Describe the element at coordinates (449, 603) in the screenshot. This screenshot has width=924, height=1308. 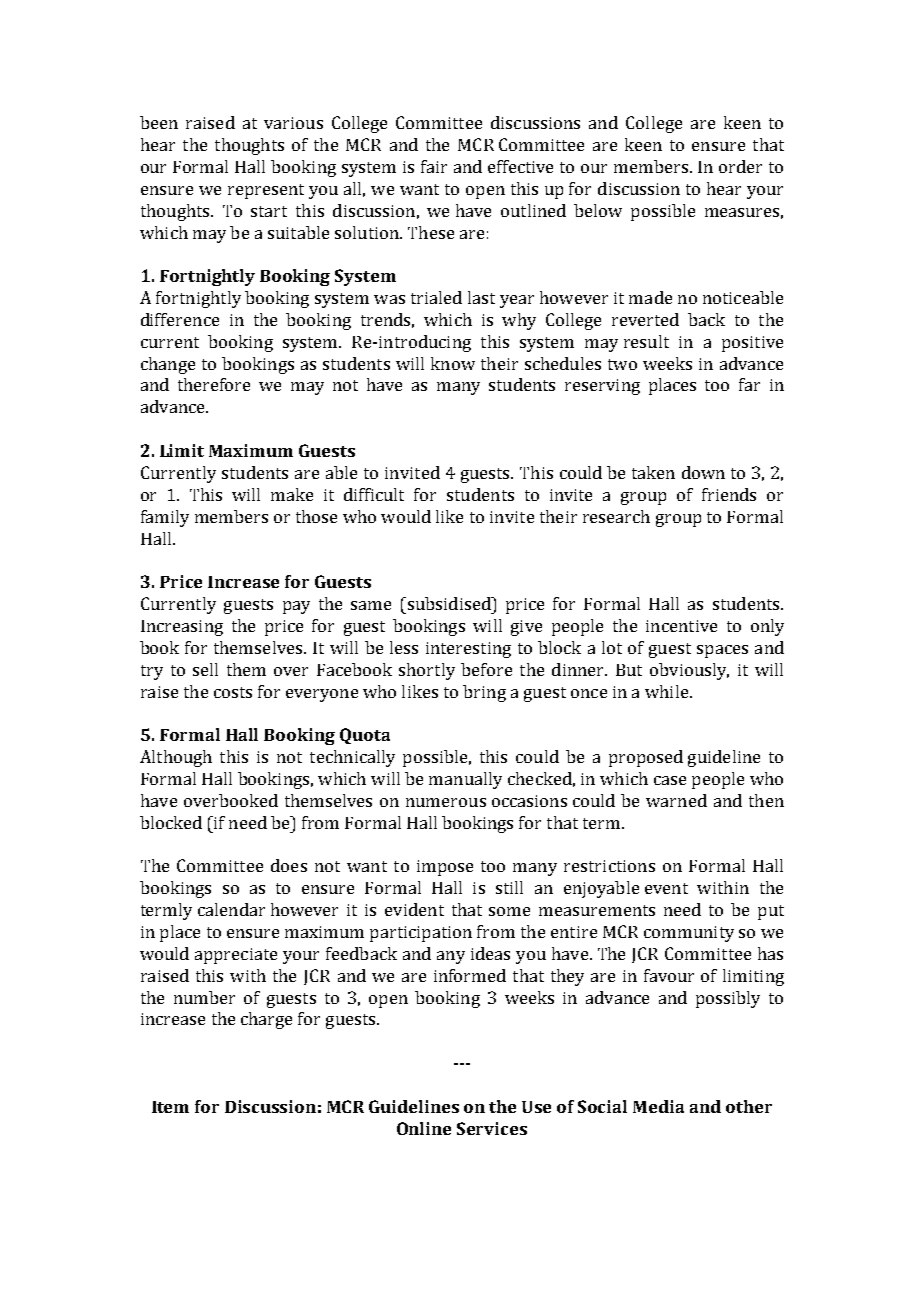
I see `subsidised` at that location.
